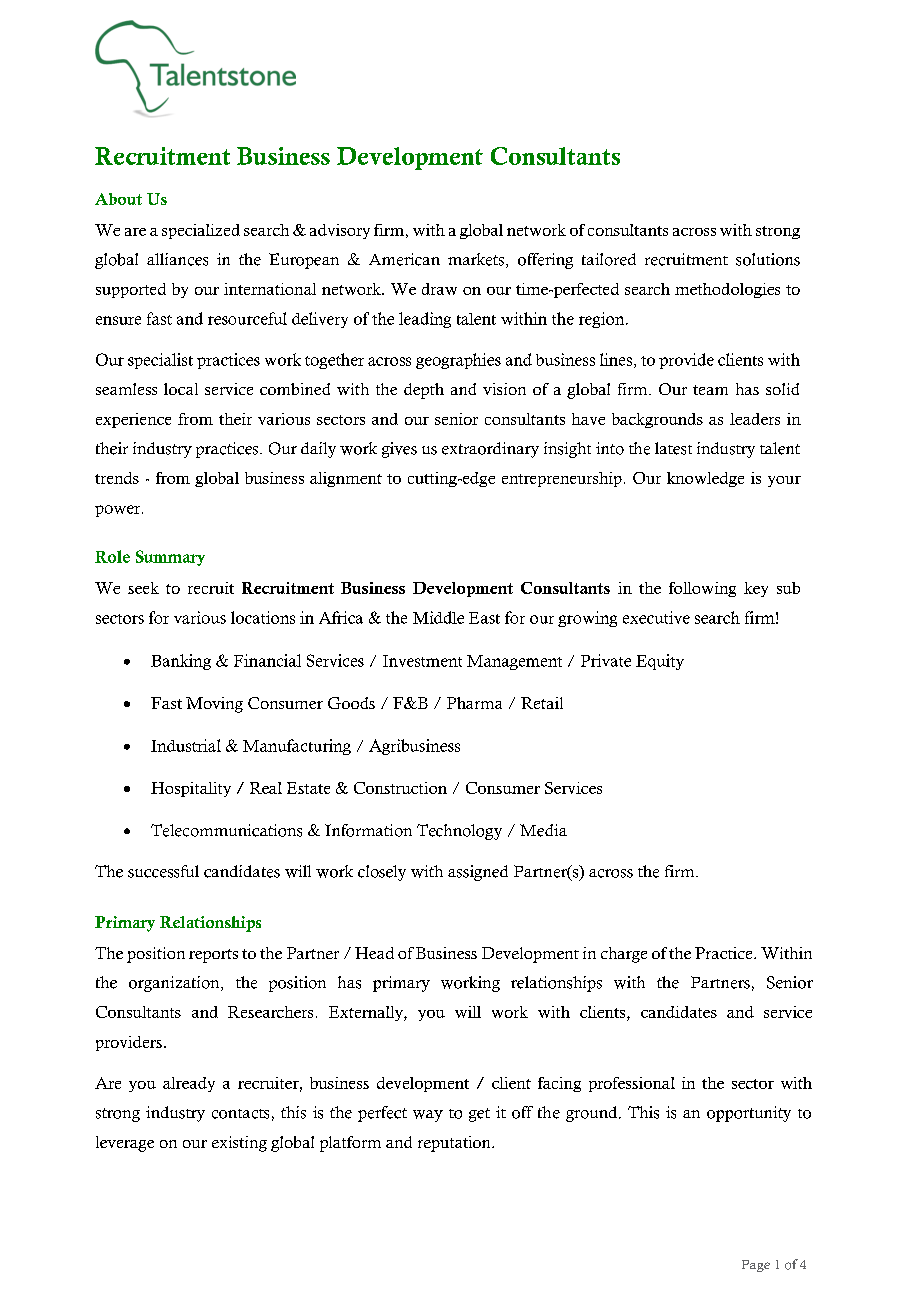 The height and width of the page is (1308, 924). Describe the element at coordinates (175, 984) in the page. I see `organization` at that location.
